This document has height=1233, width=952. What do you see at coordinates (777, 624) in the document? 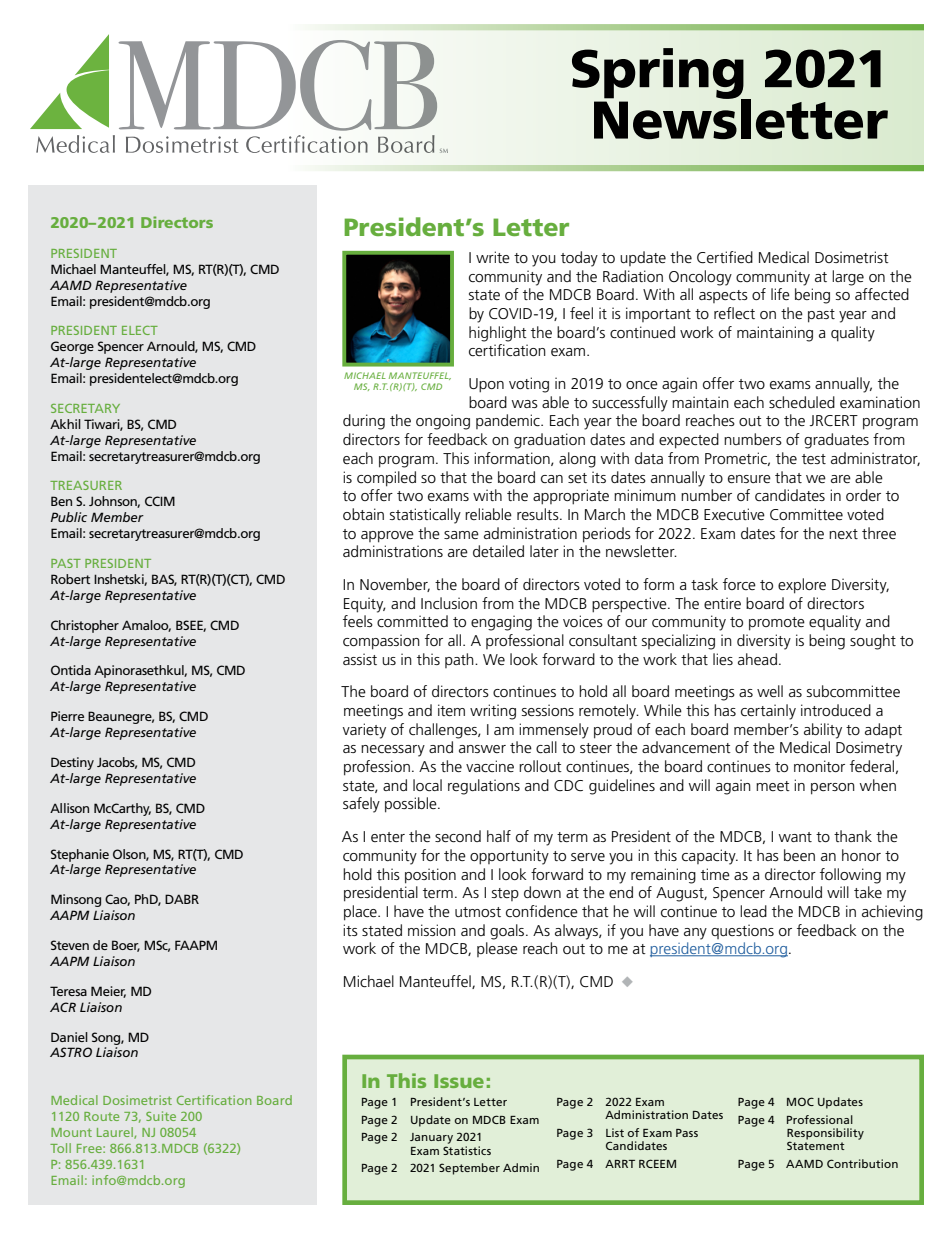
I see `promote` at bounding box center [777, 624].
